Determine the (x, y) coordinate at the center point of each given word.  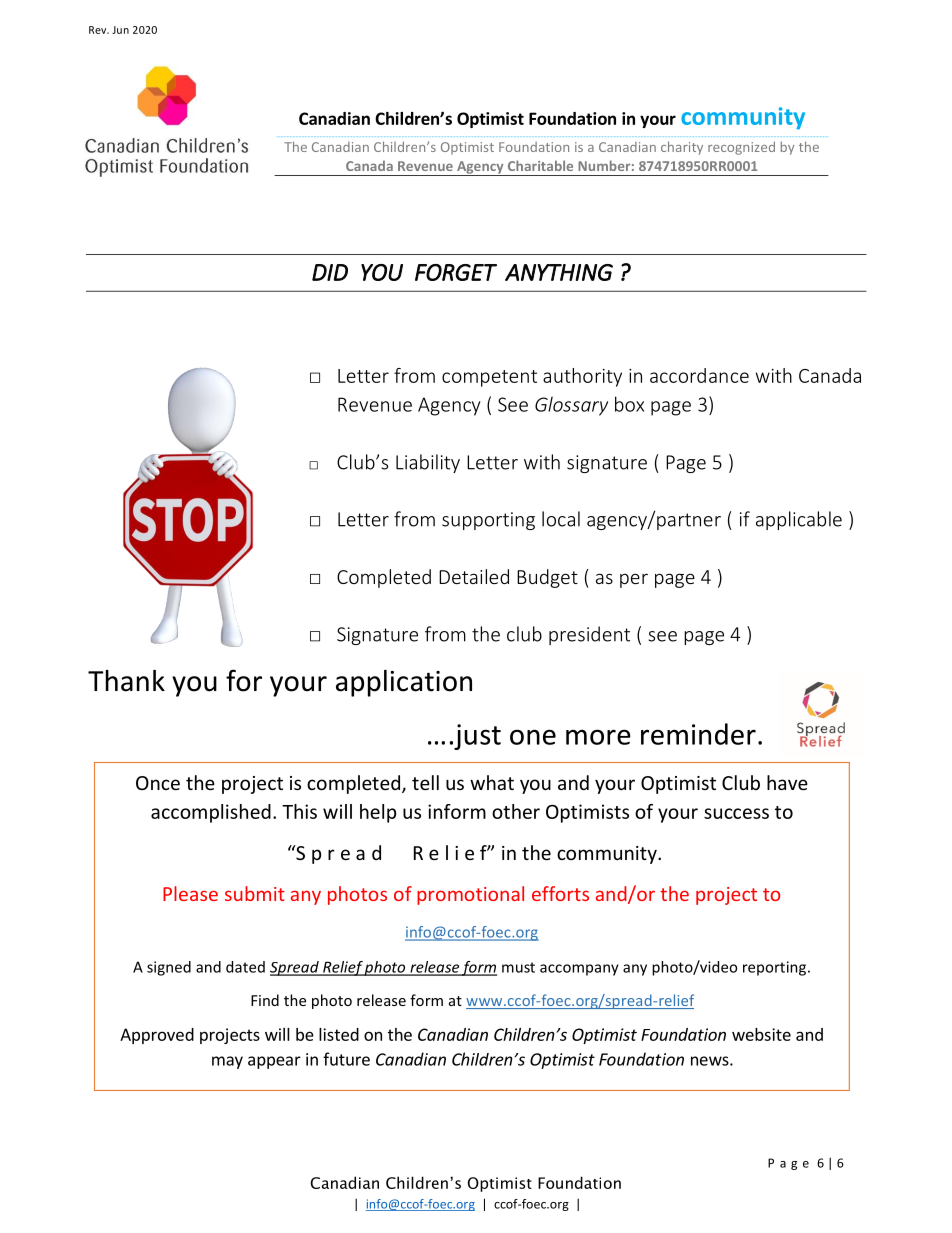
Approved (157, 1036)
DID (330, 272)
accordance (699, 375)
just (476, 737)
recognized (741, 148)
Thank (126, 681)
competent (489, 378)
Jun (120, 30)
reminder (698, 734)
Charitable (540, 165)
